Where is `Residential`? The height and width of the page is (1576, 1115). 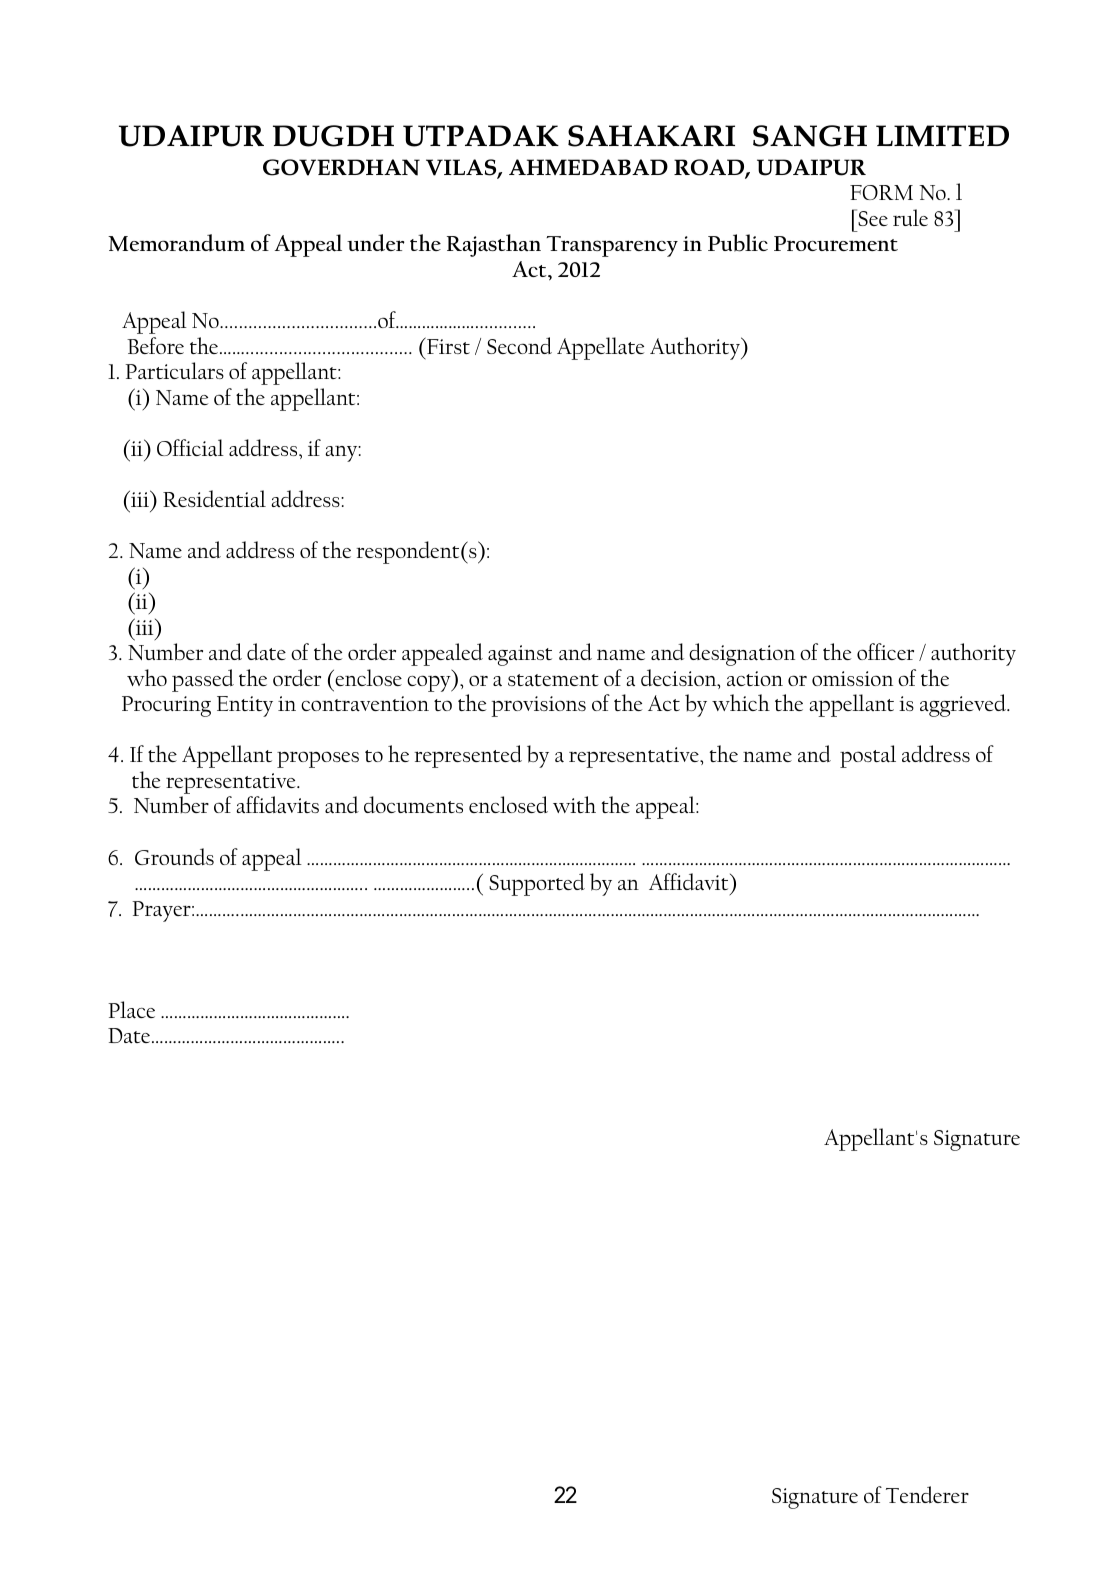
Residential is located at coordinates (214, 498).
